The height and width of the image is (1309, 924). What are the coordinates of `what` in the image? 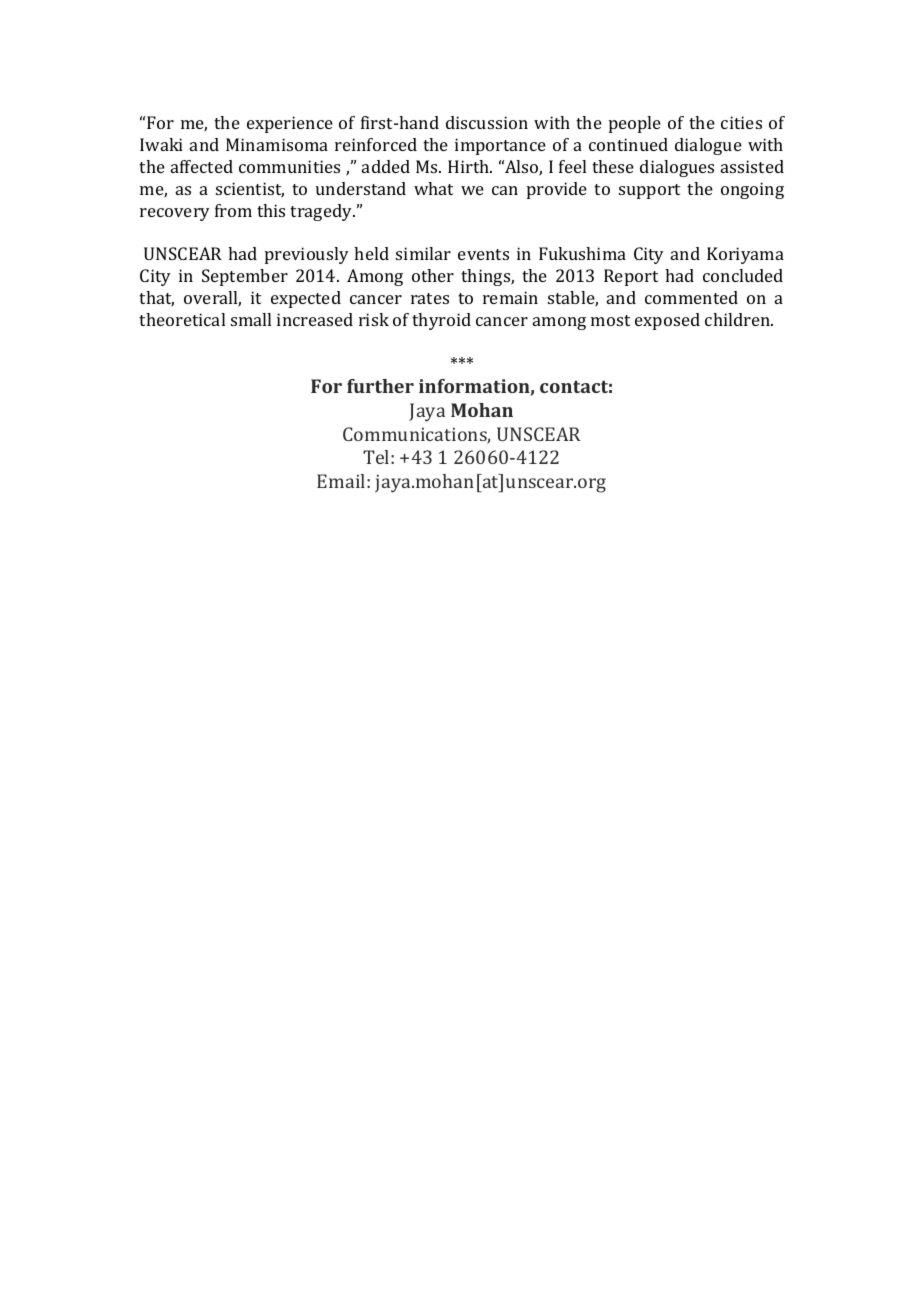 It's located at (433, 188).
